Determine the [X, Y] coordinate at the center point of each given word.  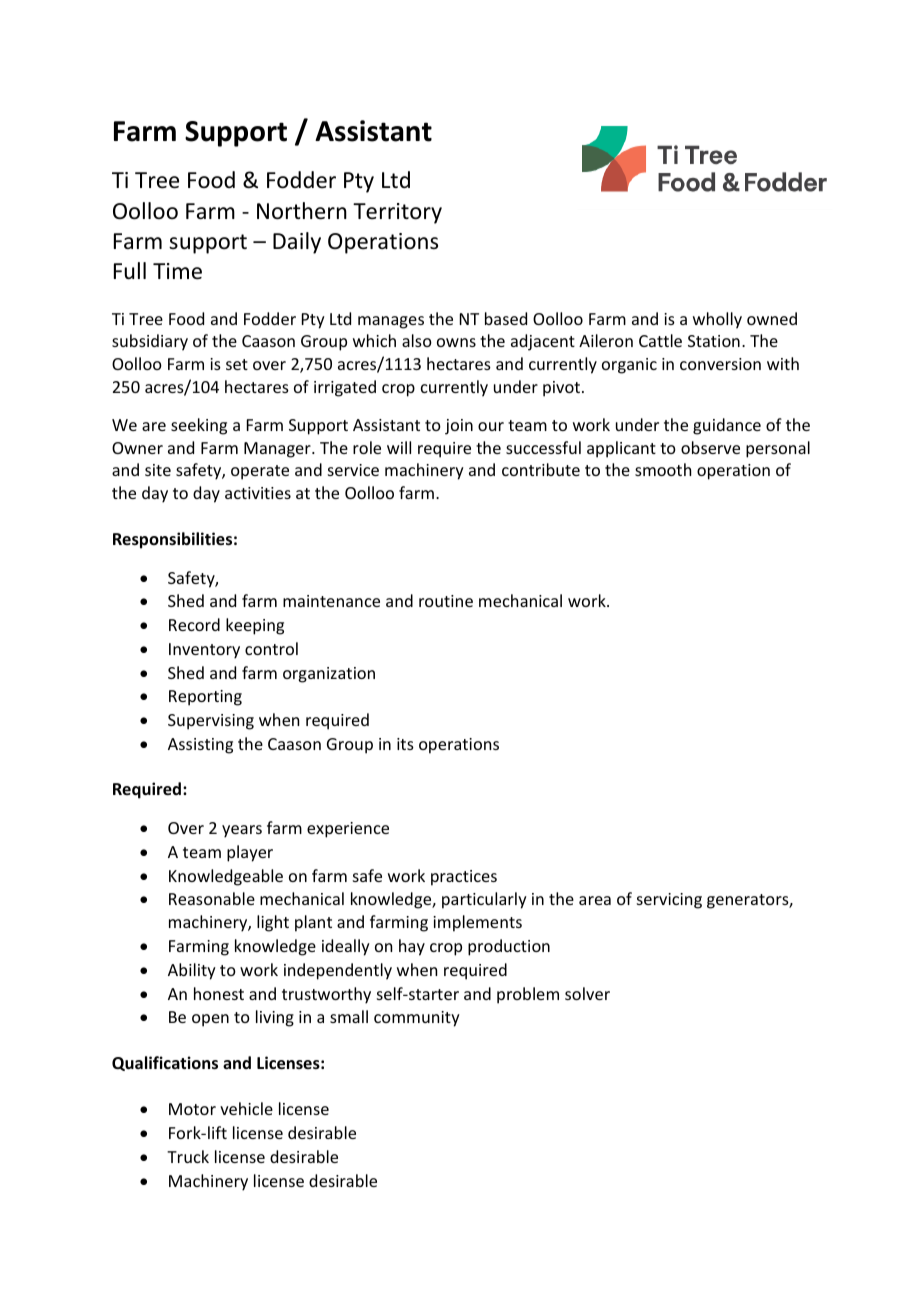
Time [177, 271]
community [417, 1019]
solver [587, 993]
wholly [717, 320]
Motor [192, 1109]
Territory [397, 213]
